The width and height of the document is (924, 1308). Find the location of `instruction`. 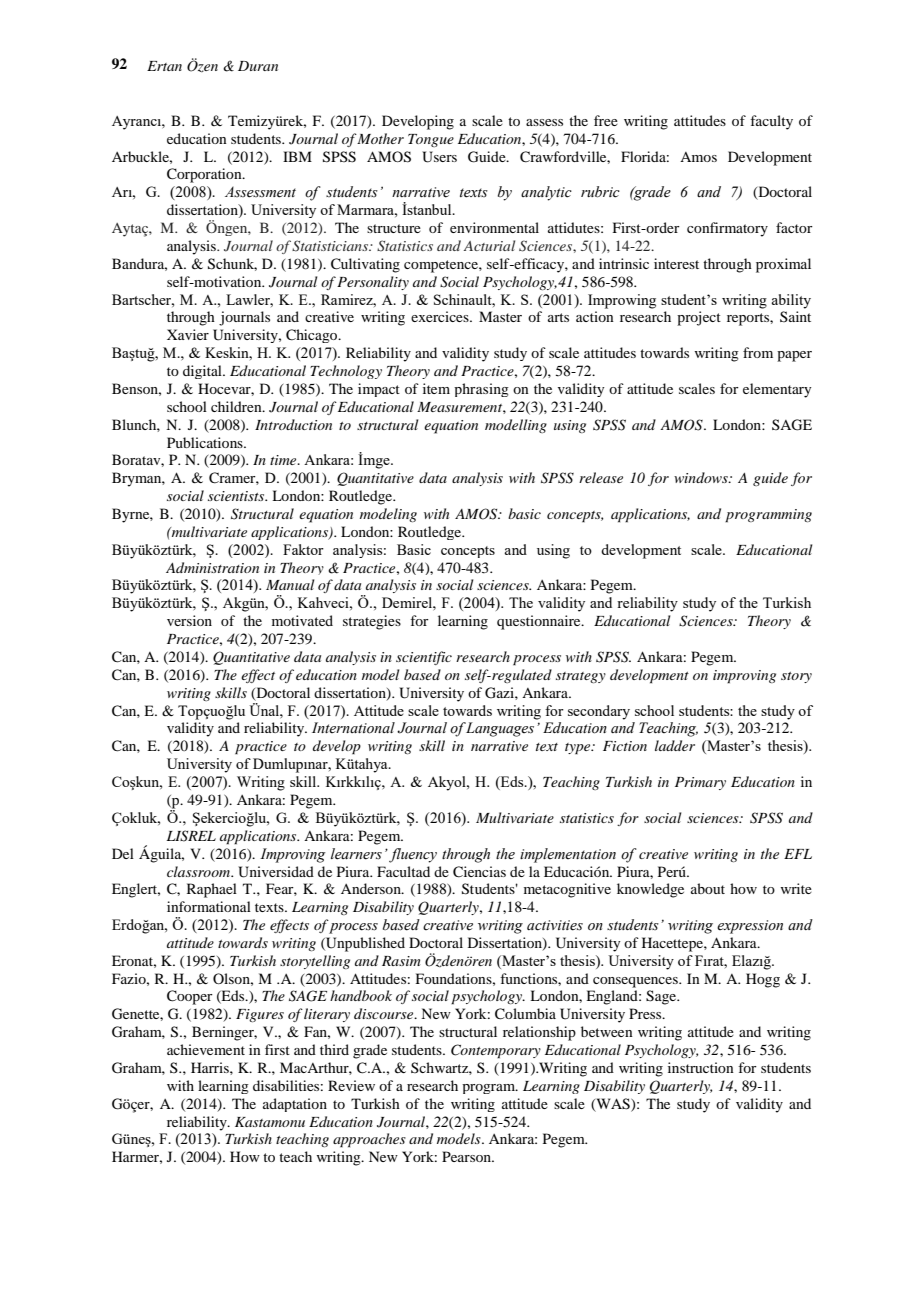

instruction is located at coordinates (701, 1067).
